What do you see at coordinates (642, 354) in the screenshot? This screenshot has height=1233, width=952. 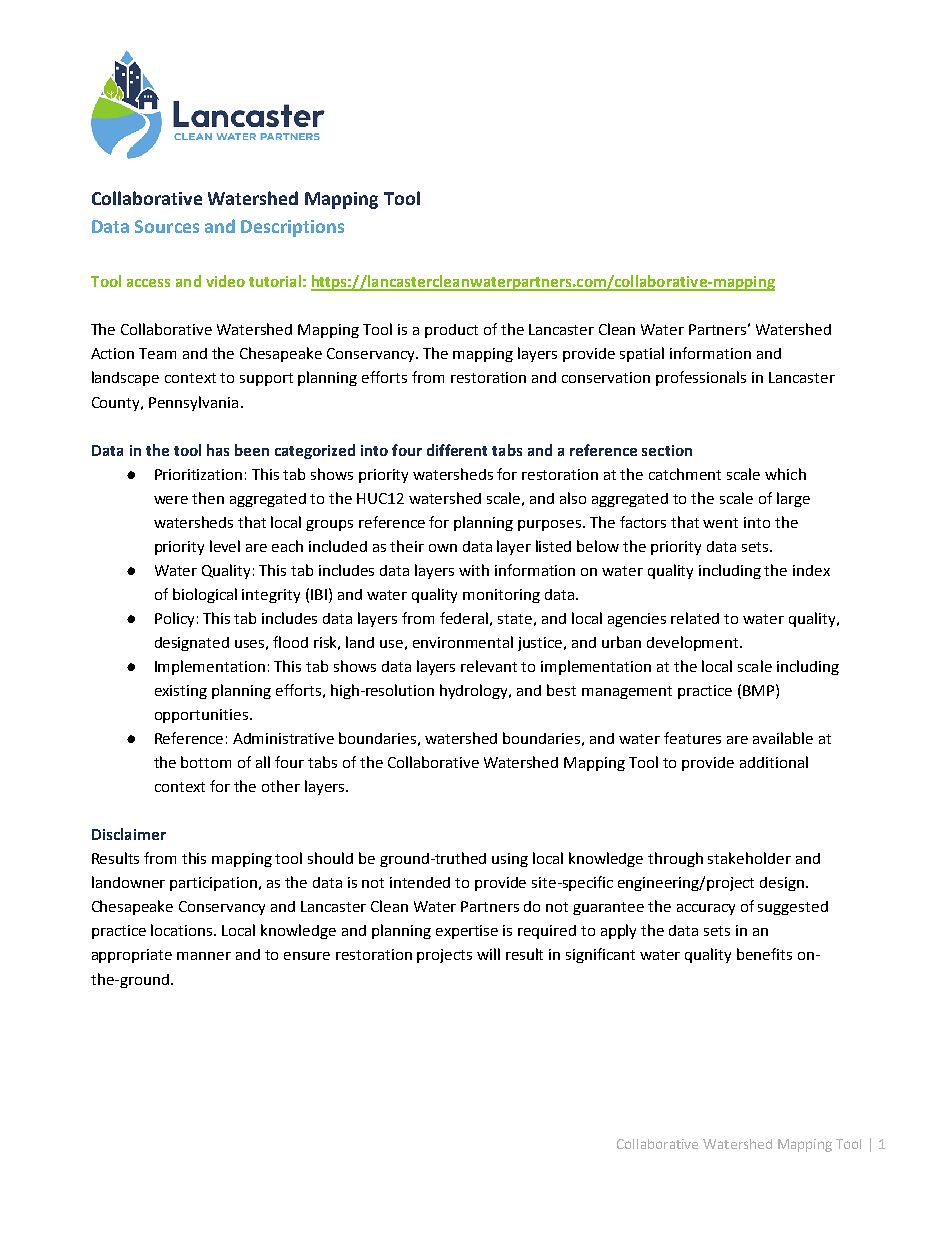 I see `spatial` at bounding box center [642, 354].
